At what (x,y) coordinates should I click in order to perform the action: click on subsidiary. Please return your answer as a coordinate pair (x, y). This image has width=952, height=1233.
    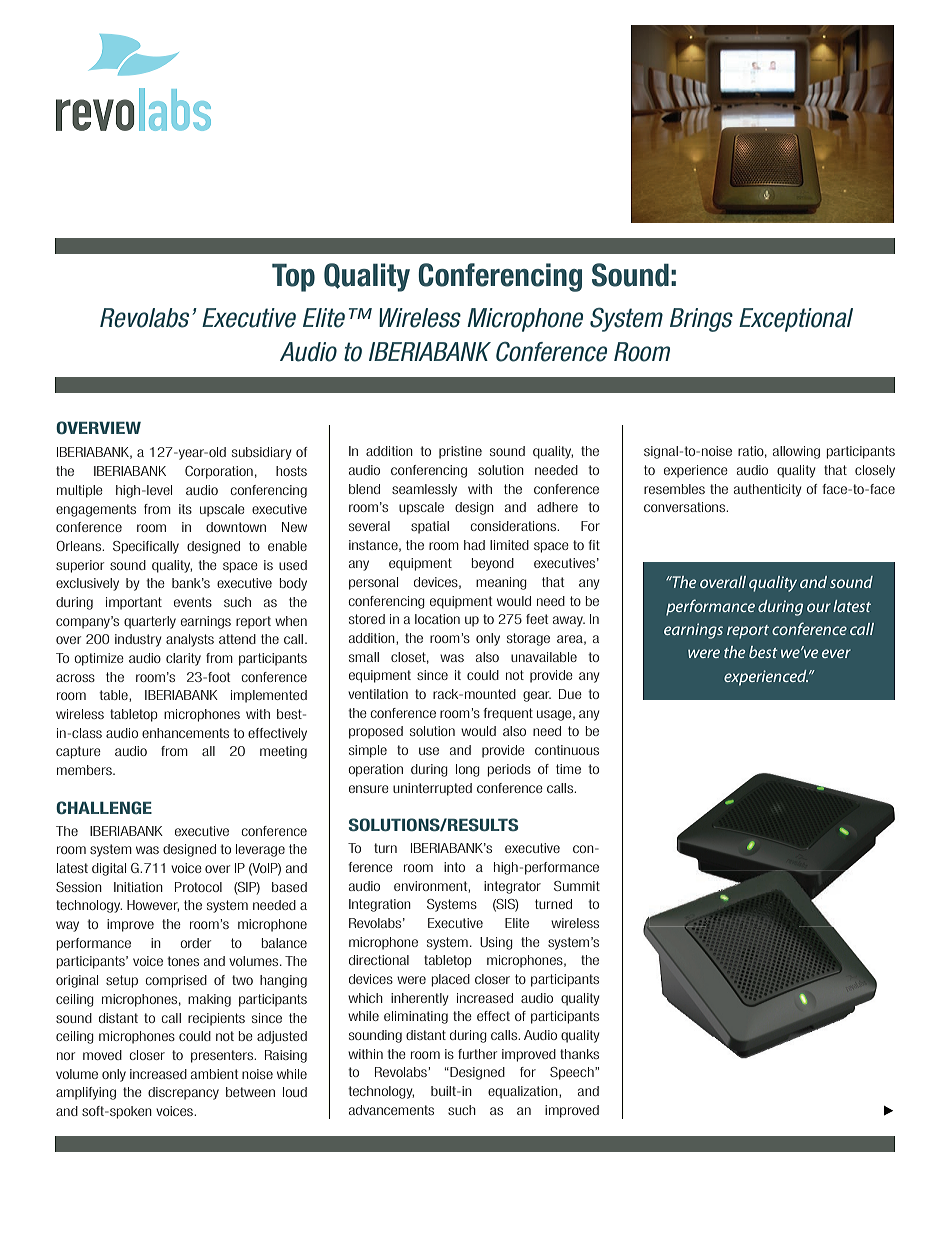
    Looking at the image, I should click on (262, 453).
